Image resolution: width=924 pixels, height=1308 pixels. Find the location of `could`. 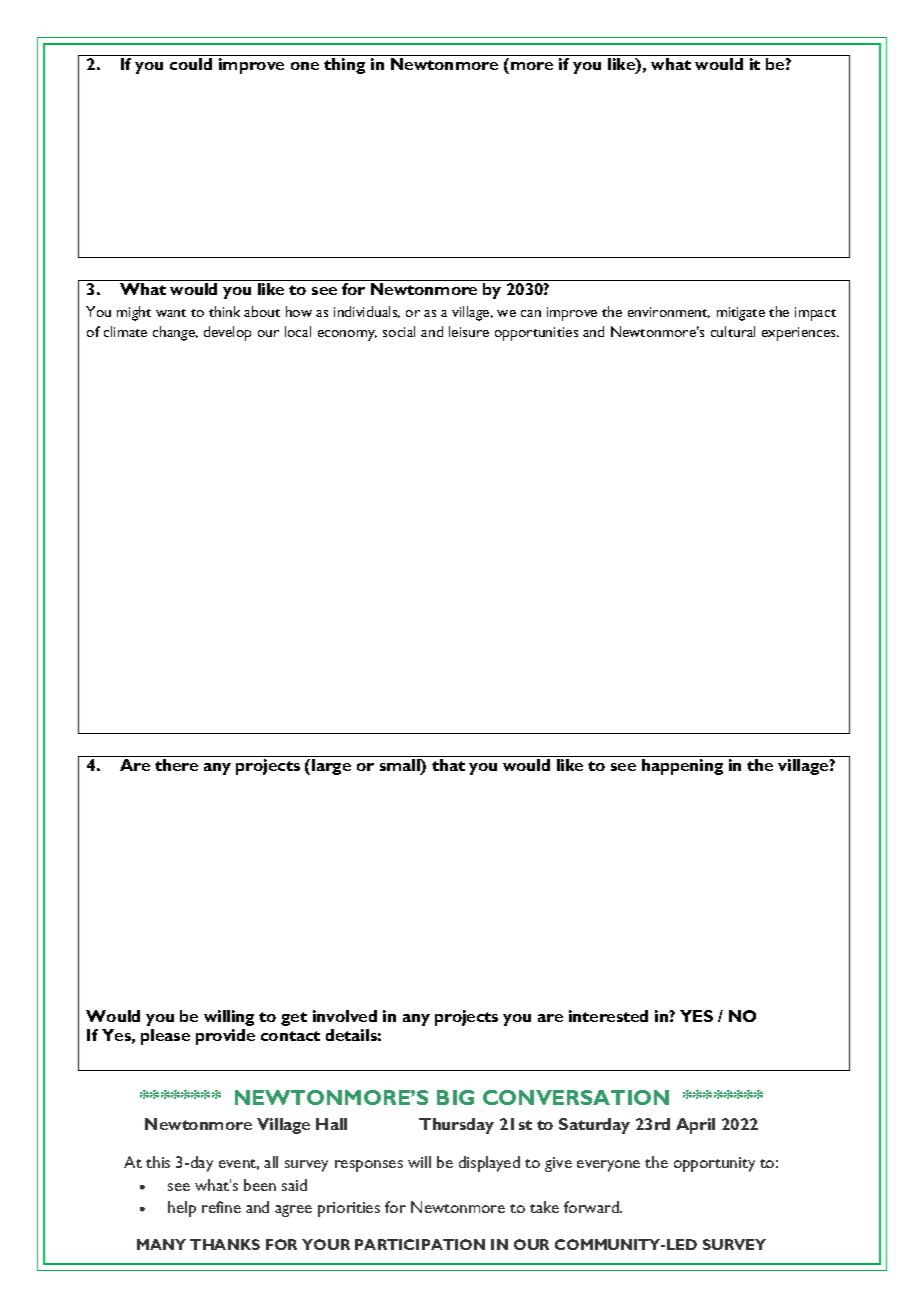

could is located at coordinates (191, 64).
